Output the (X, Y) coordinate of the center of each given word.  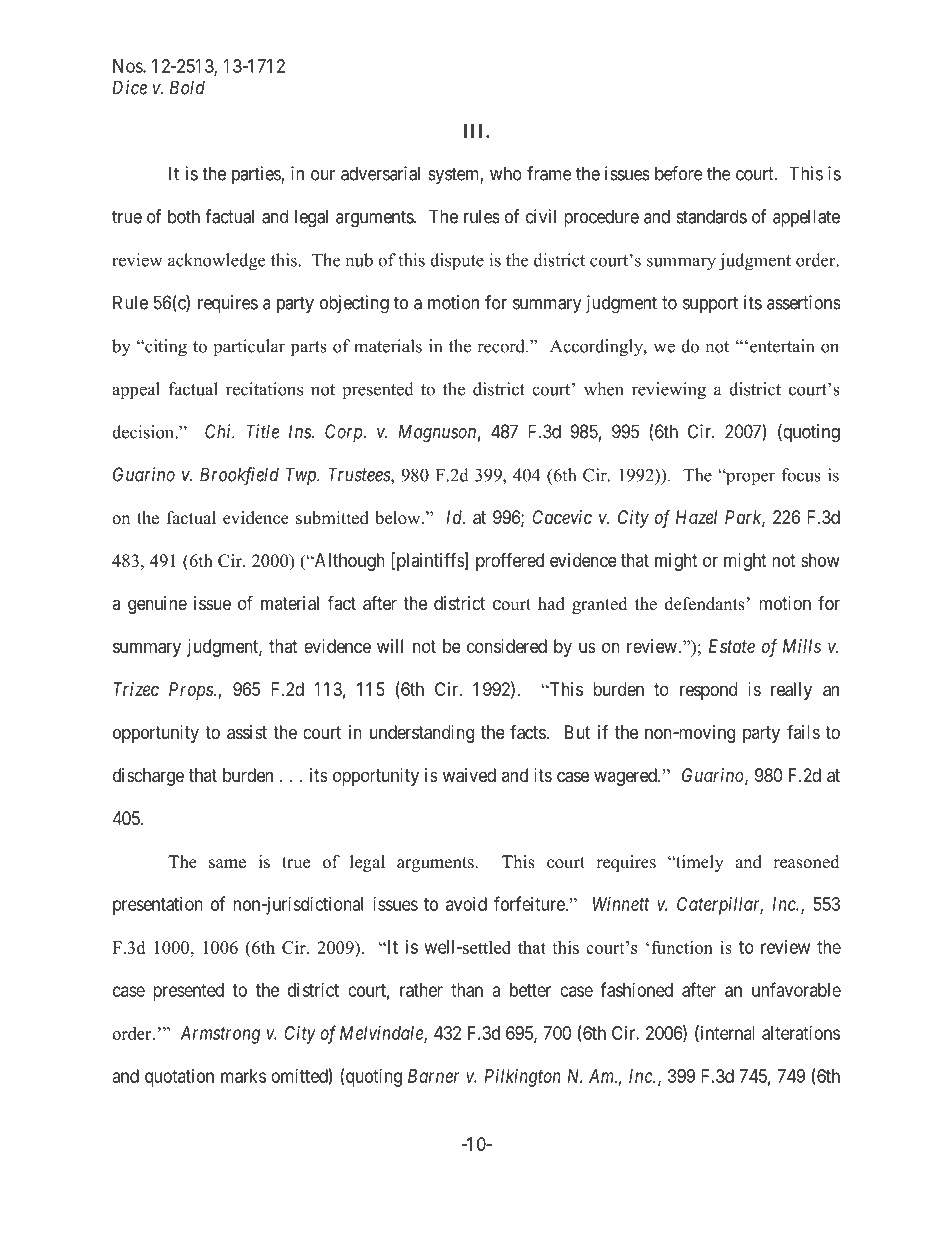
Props (192, 691)
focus (801, 475)
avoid (466, 904)
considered (507, 646)
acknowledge (216, 262)
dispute (457, 261)
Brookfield (239, 476)
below (399, 518)
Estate (732, 646)
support (710, 304)
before (679, 173)
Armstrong (220, 1035)
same (227, 864)
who (506, 173)
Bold (187, 87)
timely (699, 863)
